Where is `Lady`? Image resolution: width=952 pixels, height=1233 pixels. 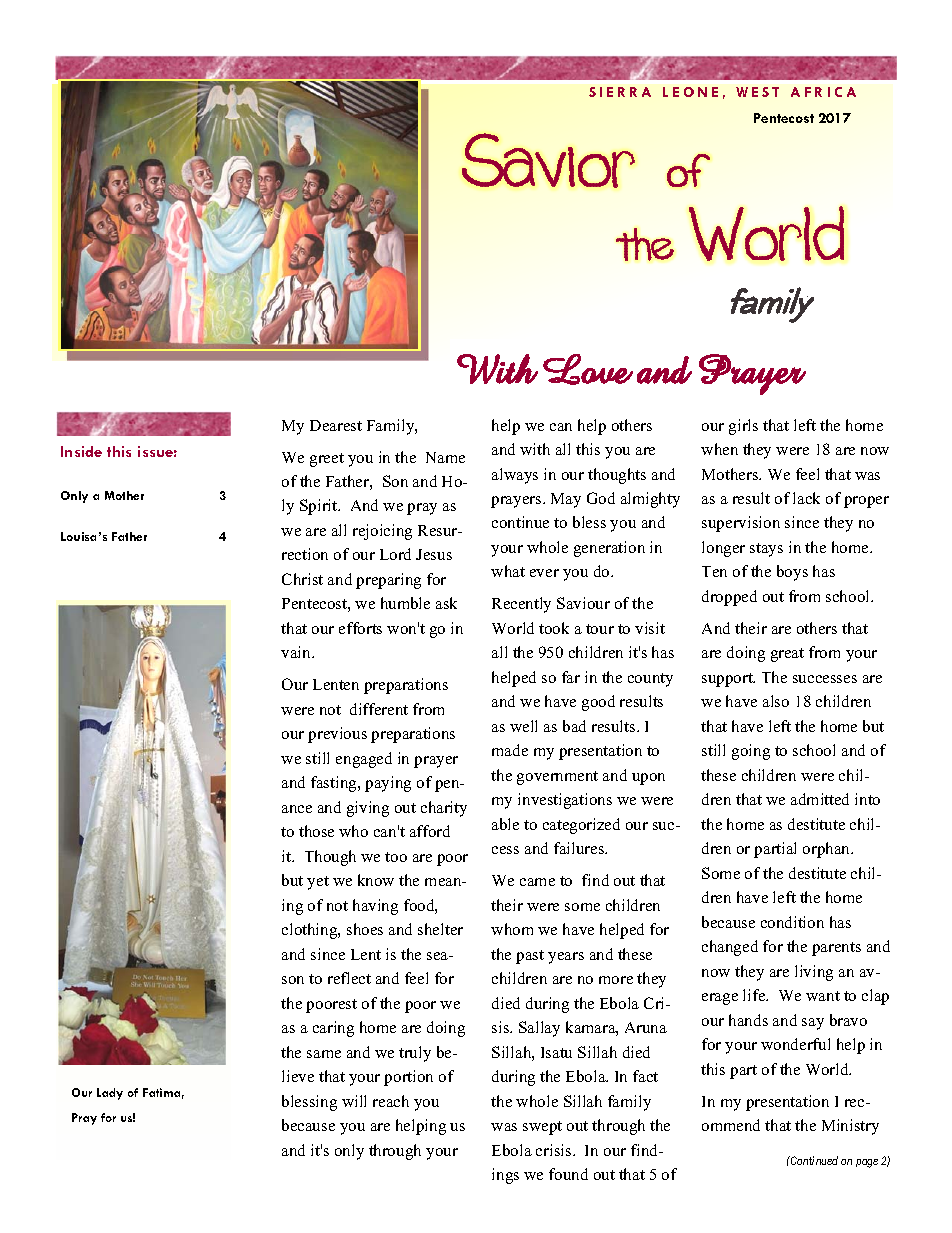
Lady is located at coordinates (110, 1094).
